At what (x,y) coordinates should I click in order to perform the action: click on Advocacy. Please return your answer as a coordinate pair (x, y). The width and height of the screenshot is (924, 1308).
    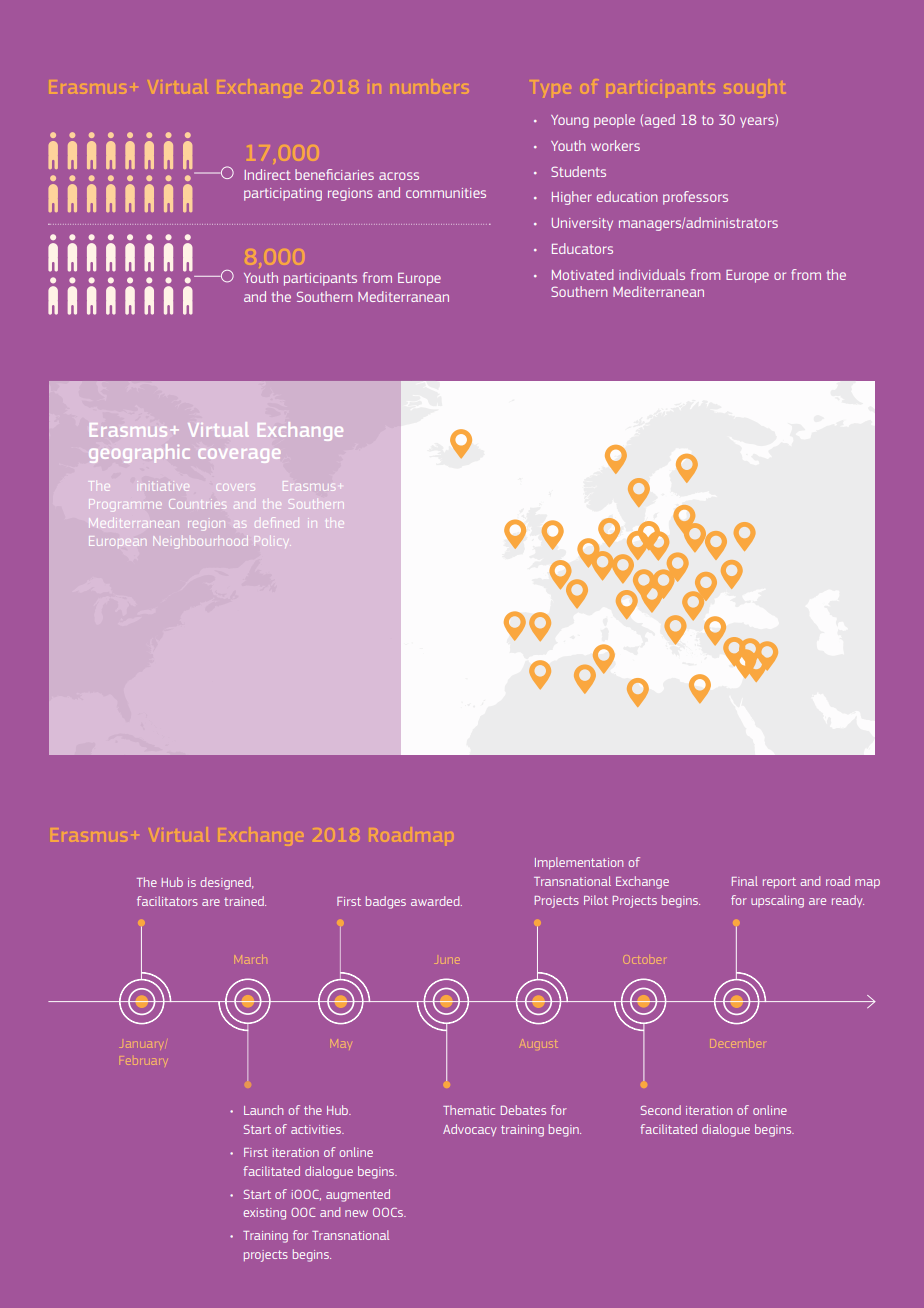
    Looking at the image, I should click on (470, 1130).
